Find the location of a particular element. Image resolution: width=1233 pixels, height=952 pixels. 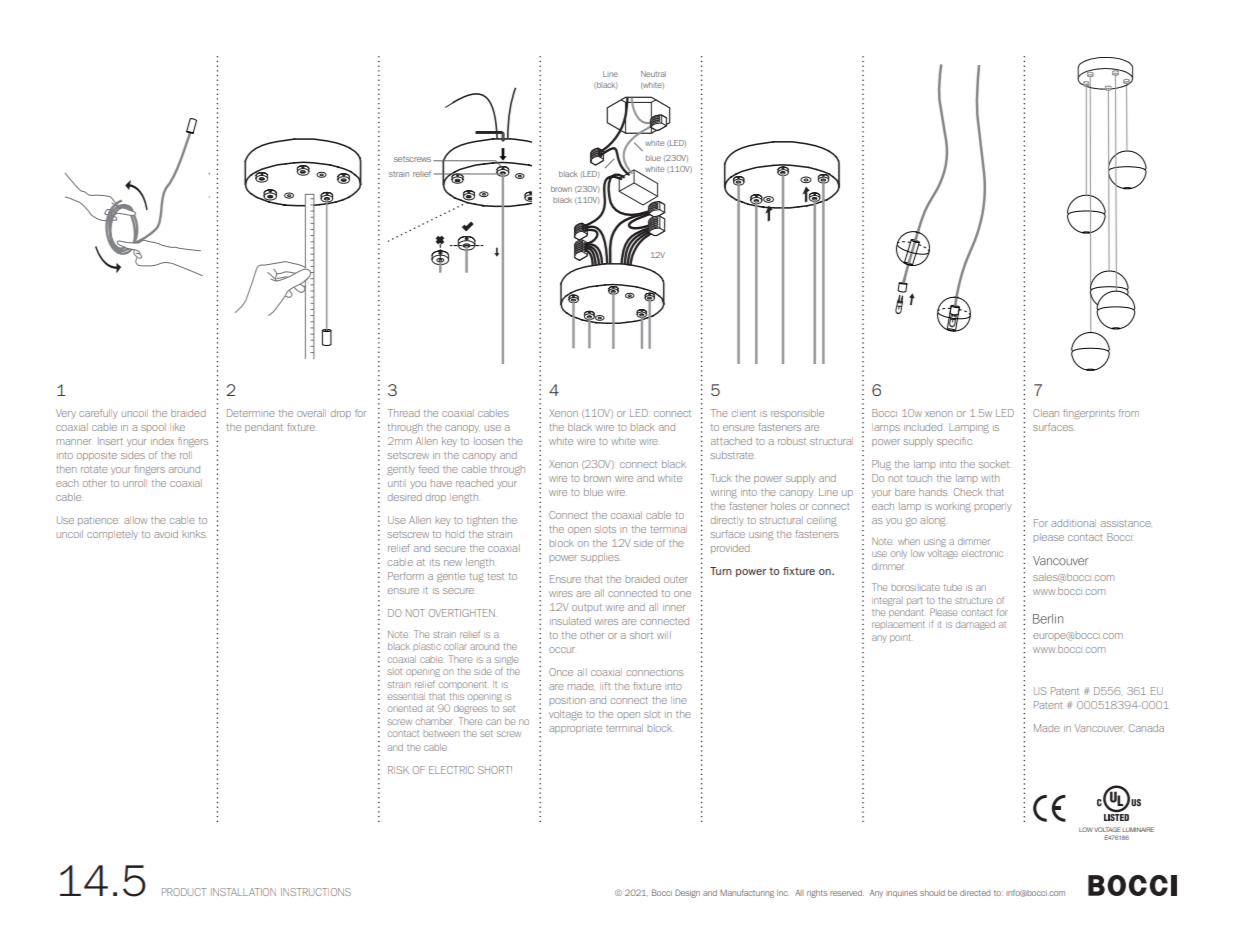

occur is located at coordinates (562, 650).
